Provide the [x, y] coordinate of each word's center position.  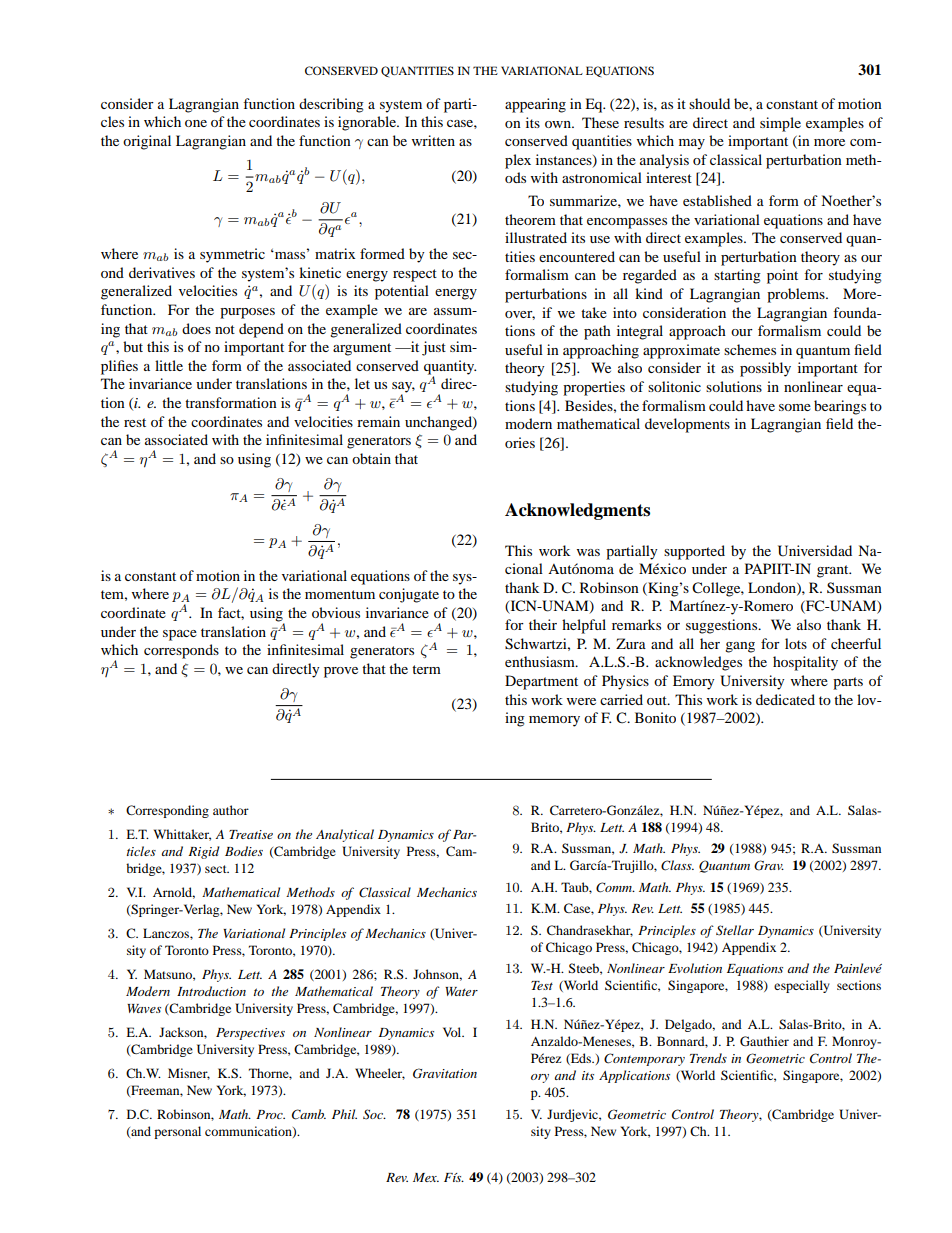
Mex [426, 1177]
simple [780, 124]
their [543, 624]
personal [177, 1132]
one [196, 123]
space [180, 635]
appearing [535, 105]
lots [796, 643]
